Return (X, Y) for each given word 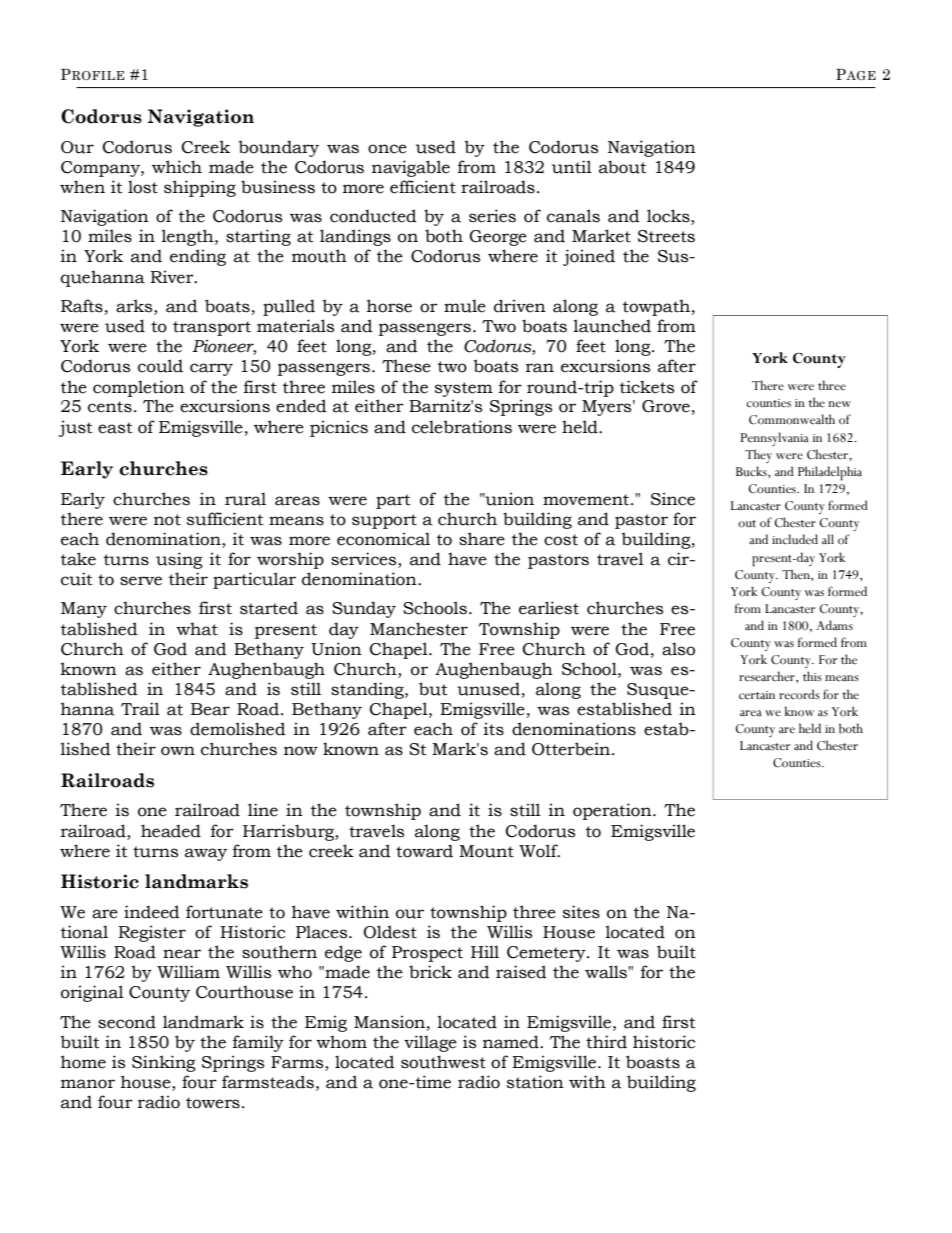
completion (139, 388)
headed (171, 831)
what (197, 629)
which (177, 167)
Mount (486, 851)
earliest (549, 608)
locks (669, 217)
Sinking (164, 1063)
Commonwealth (792, 419)
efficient (423, 187)
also (678, 649)
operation (613, 811)
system (464, 389)
